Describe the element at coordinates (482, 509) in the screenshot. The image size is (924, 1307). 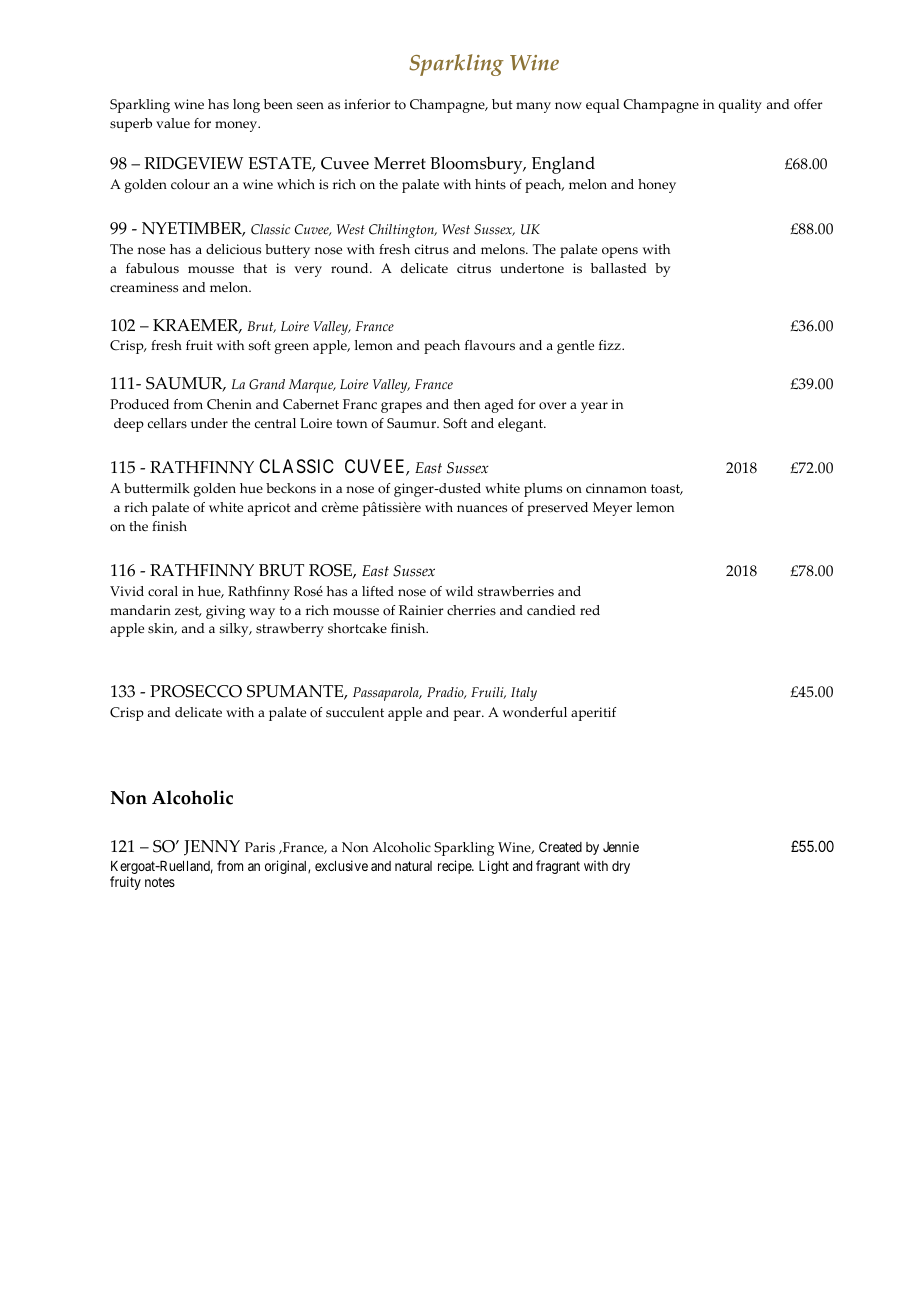
I see `nuances` at that location.
